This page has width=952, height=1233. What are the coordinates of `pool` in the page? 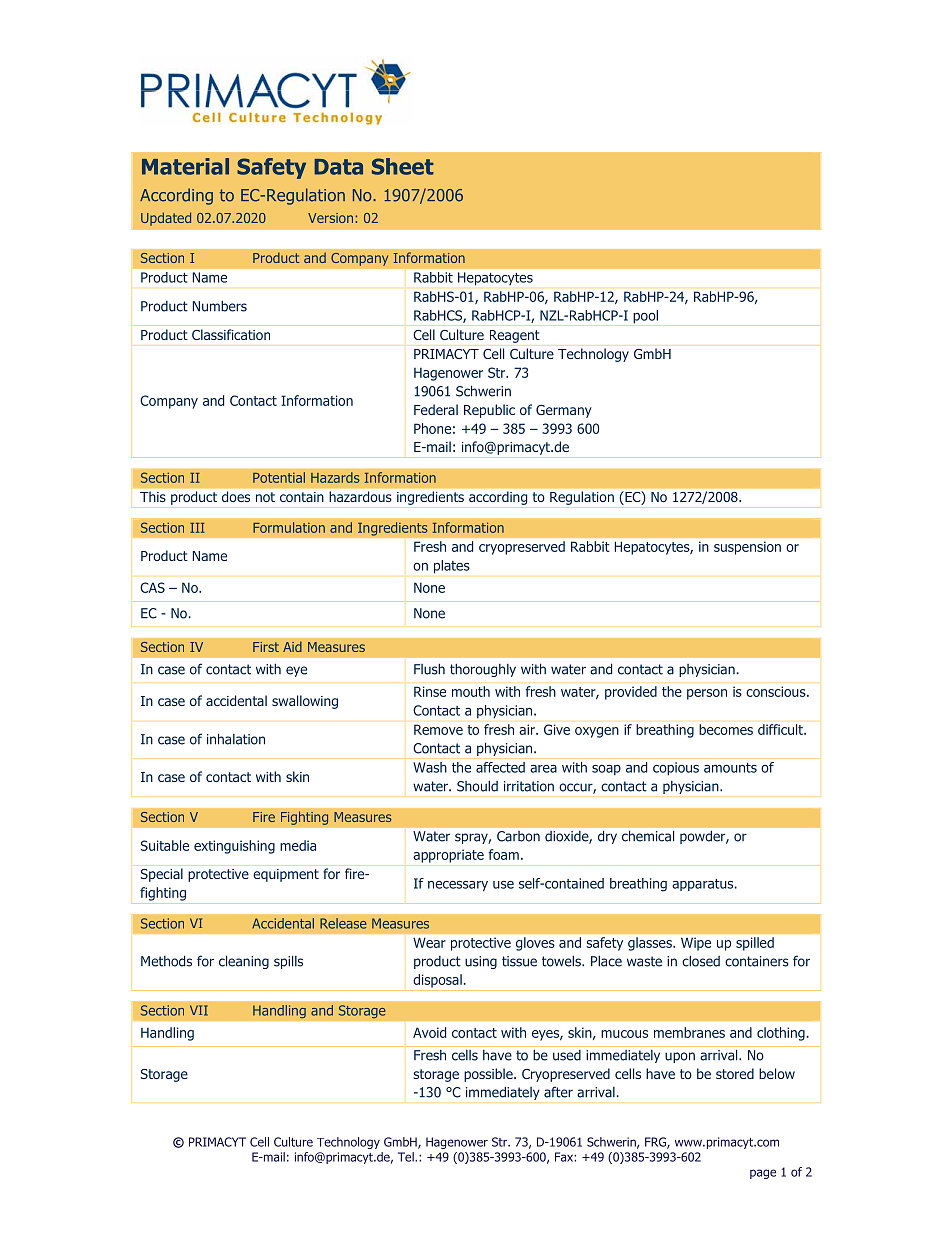 It's located at (645, 317).
